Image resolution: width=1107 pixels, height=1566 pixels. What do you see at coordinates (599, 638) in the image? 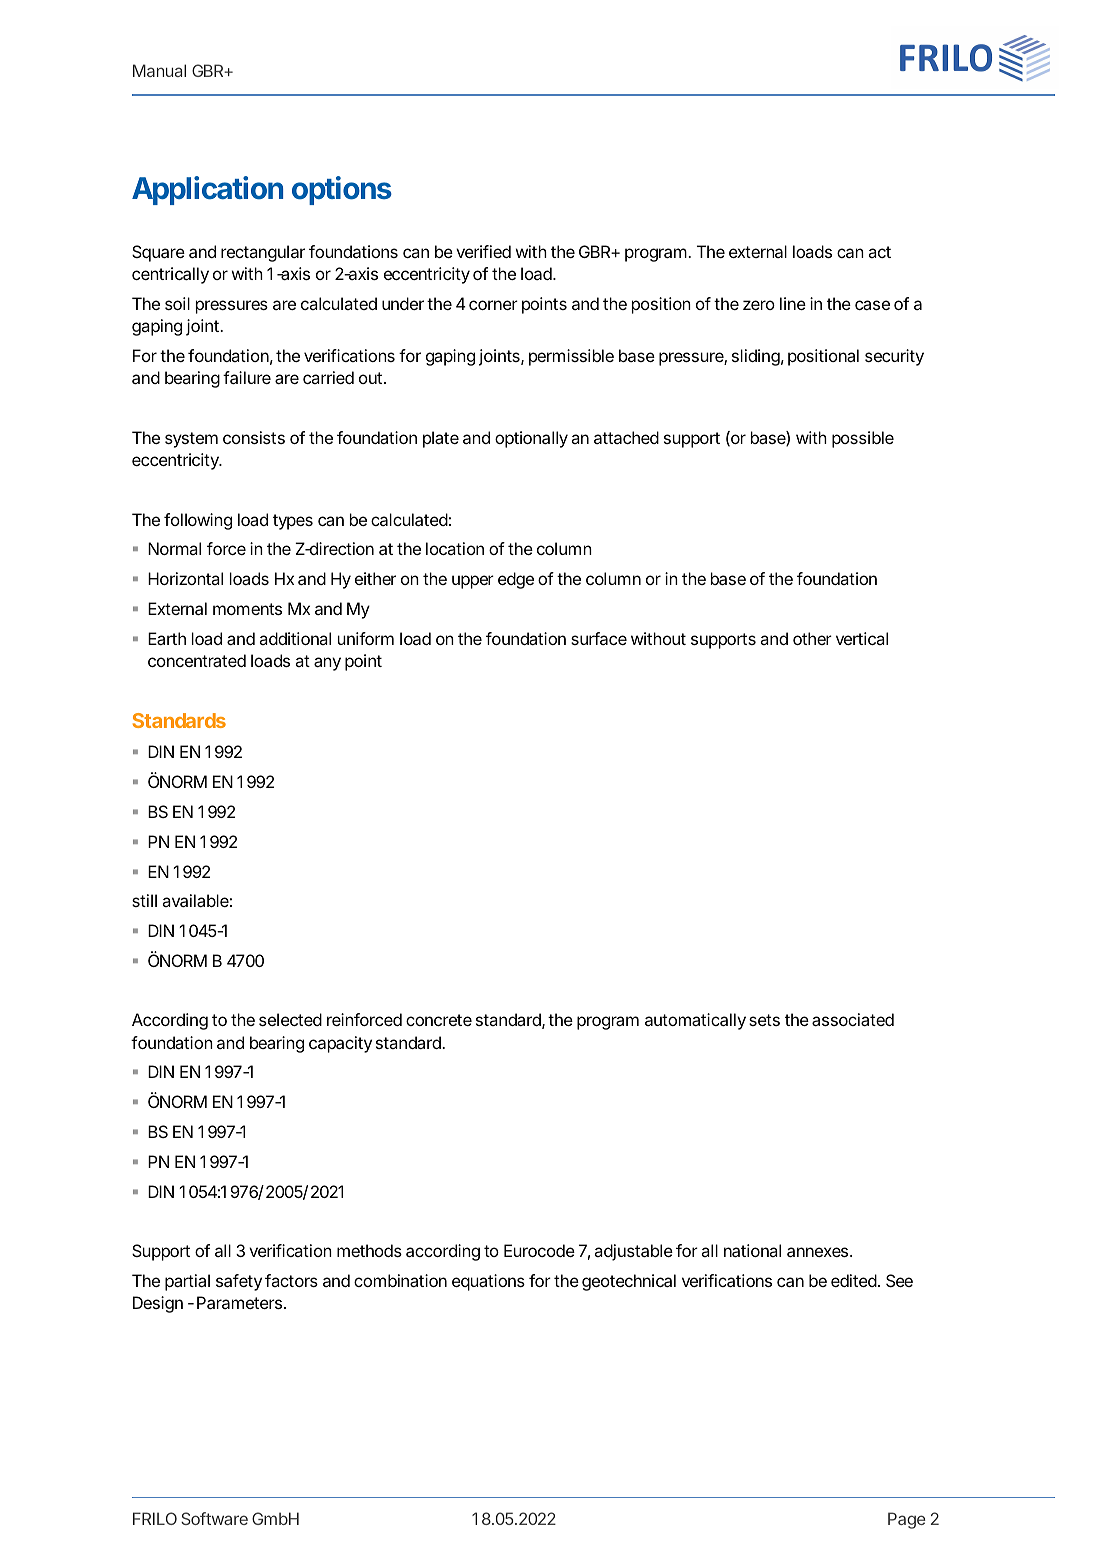
I see `surface` at bounding box center [599, 638].
